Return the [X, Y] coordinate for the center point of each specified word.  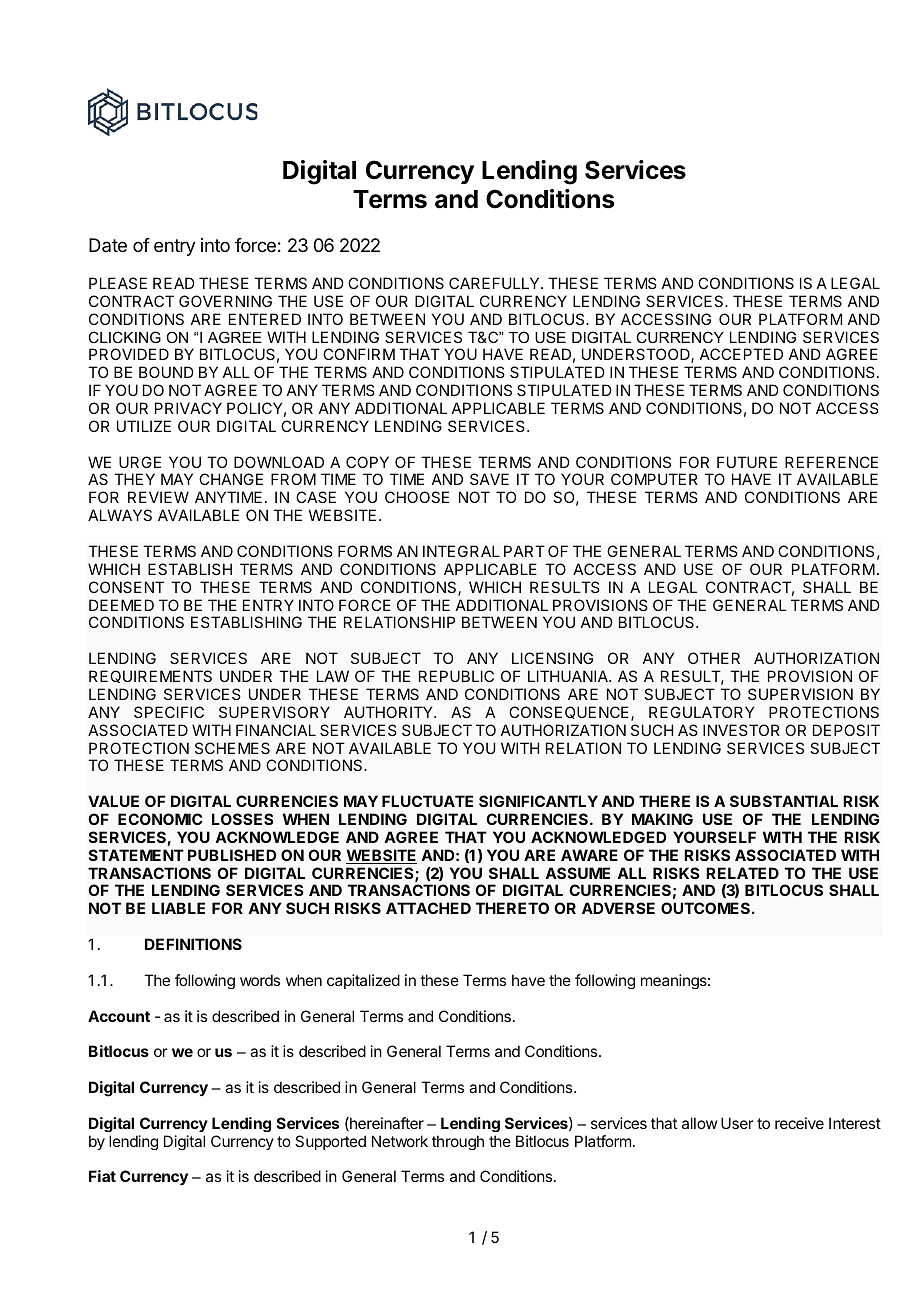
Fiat [102, 1176]
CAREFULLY [495, 283]
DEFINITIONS [193, 944]
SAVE [489, 479]
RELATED [742, 873]
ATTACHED [428, 908]
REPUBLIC [456, 676]
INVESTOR [741, 730]
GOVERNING [225, 301]
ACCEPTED [741, 354]
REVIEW [158, 497]
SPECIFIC [169, 712]
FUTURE [747, 462]
